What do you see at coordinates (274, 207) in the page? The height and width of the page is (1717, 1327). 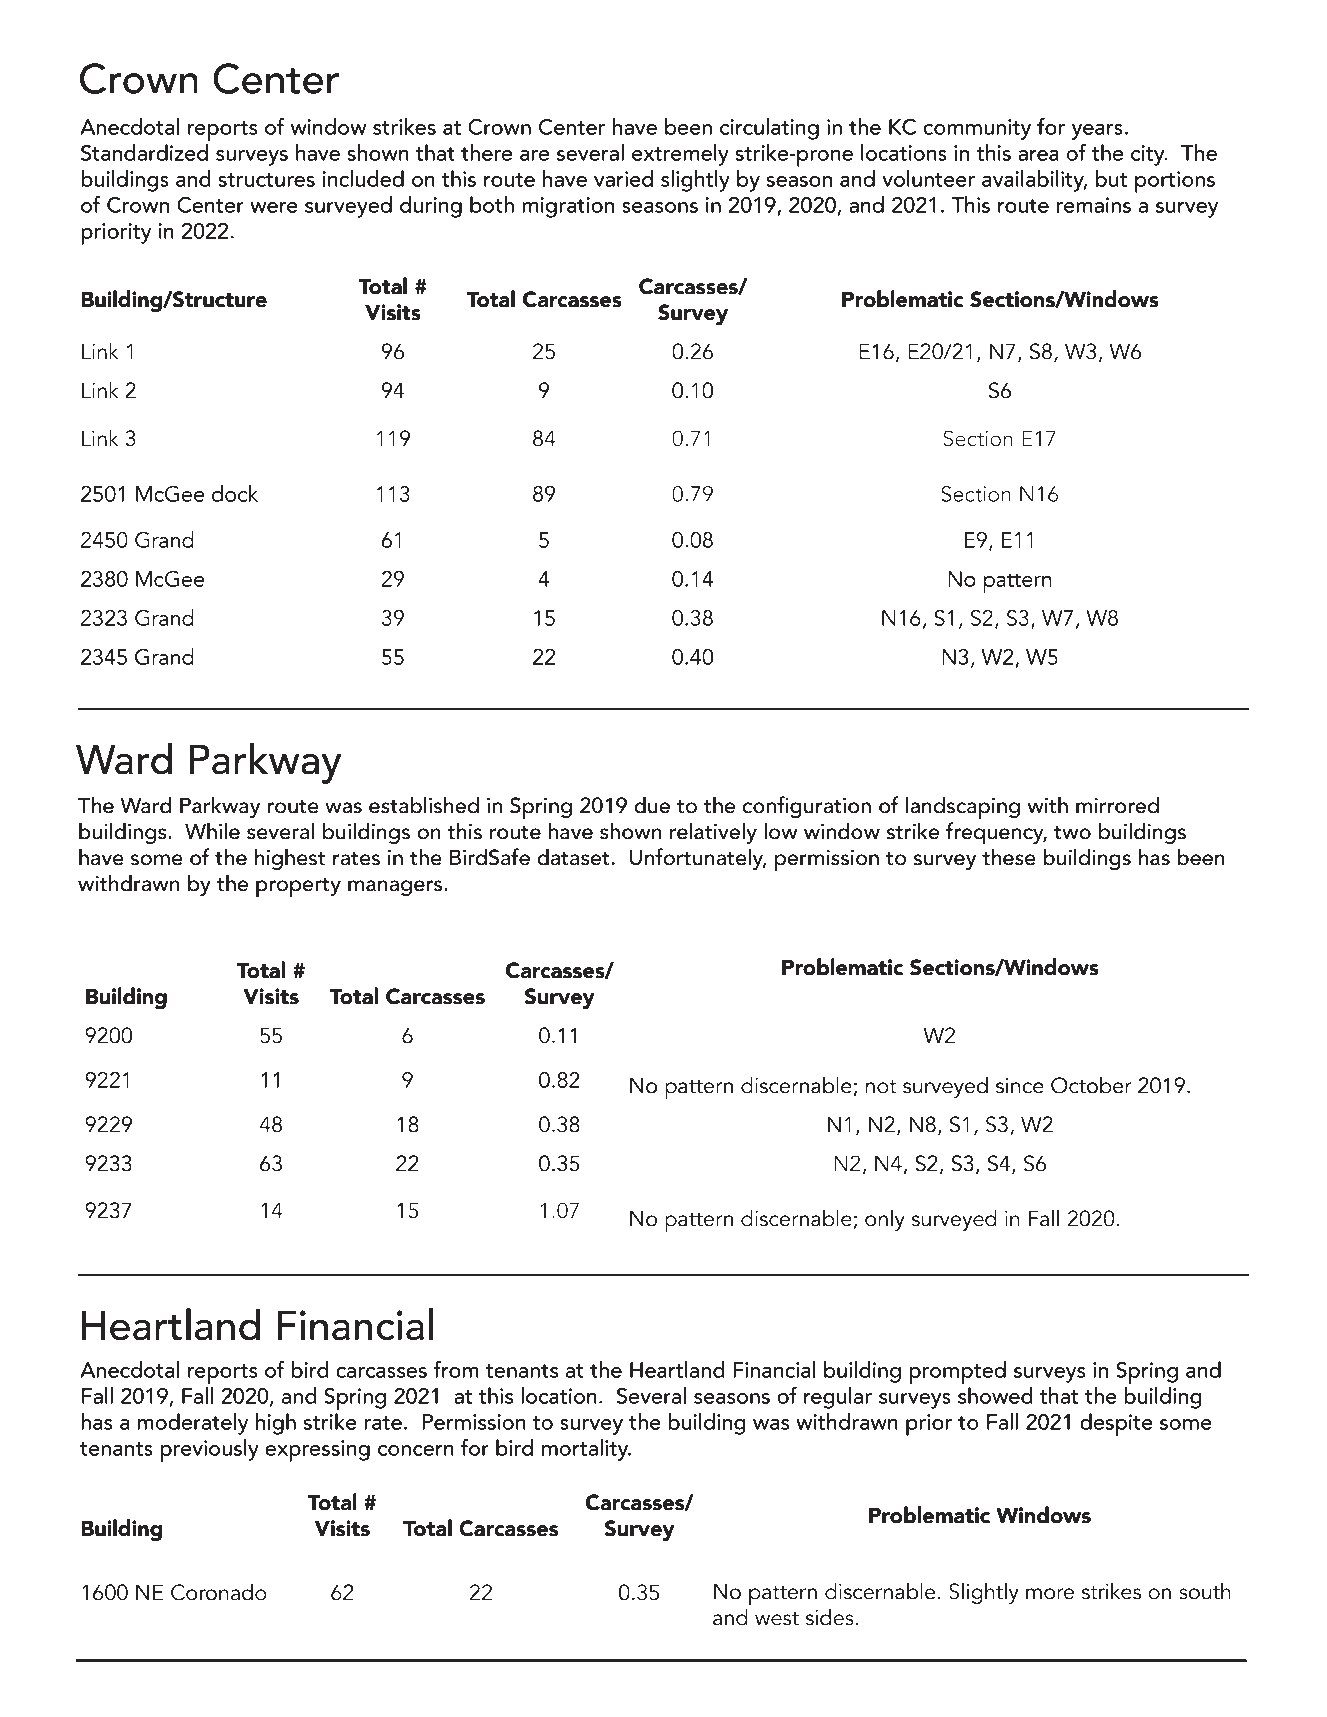 I see `were` at bounding box center [274, 207].
